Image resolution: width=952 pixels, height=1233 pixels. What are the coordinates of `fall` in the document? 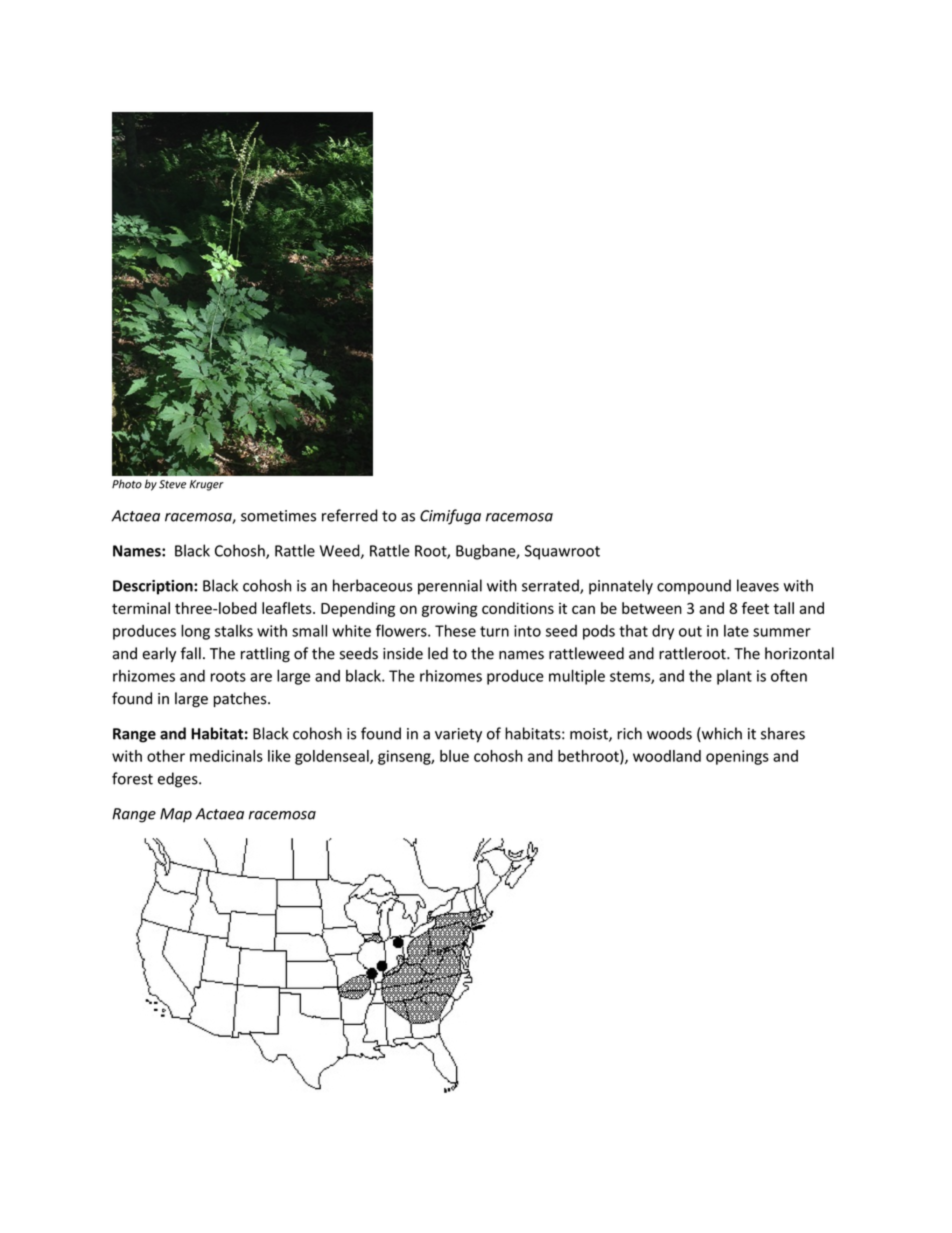 It's located at (191, 653).
